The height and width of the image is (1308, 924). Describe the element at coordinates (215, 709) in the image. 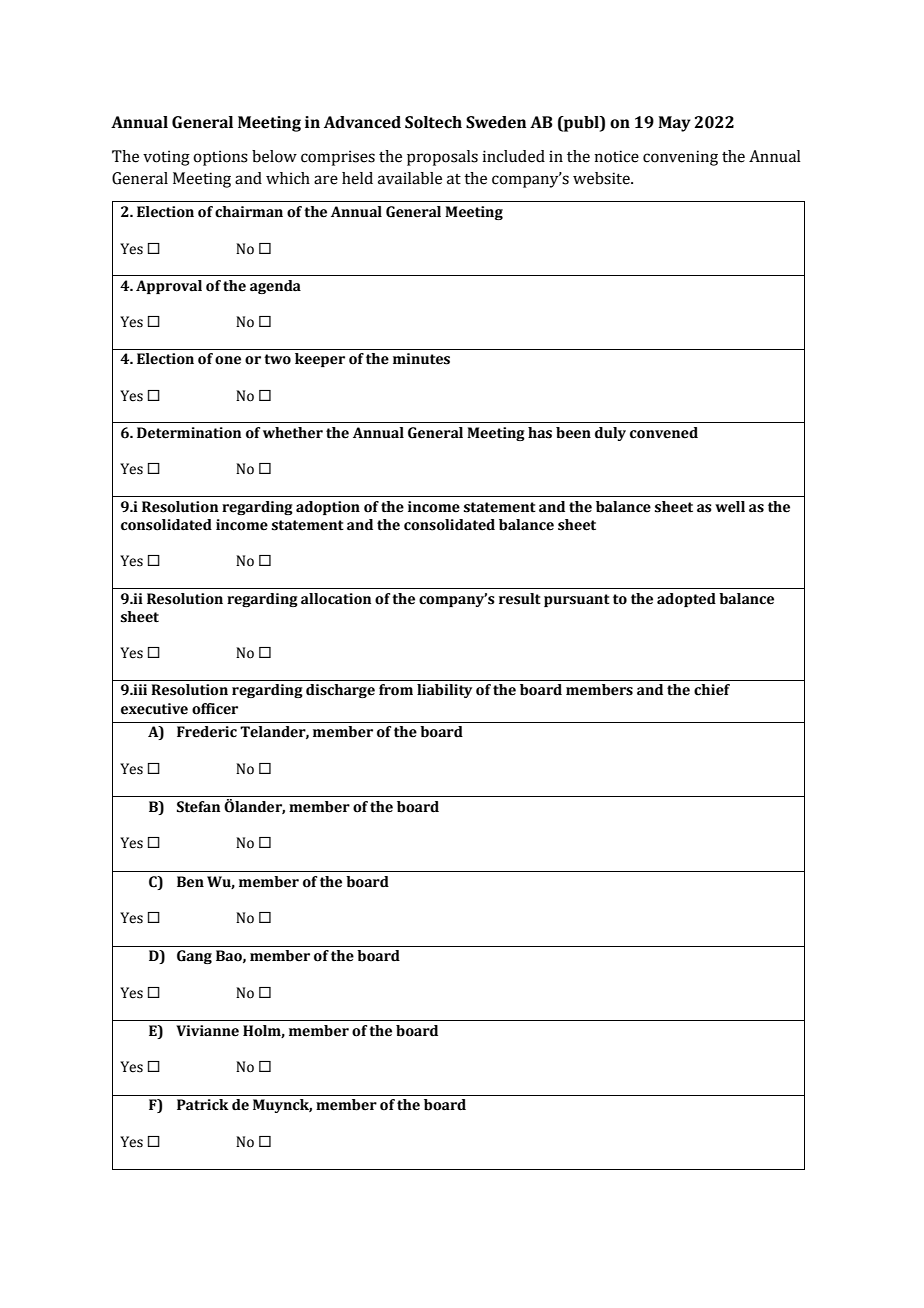

I see `officer` at that location.
